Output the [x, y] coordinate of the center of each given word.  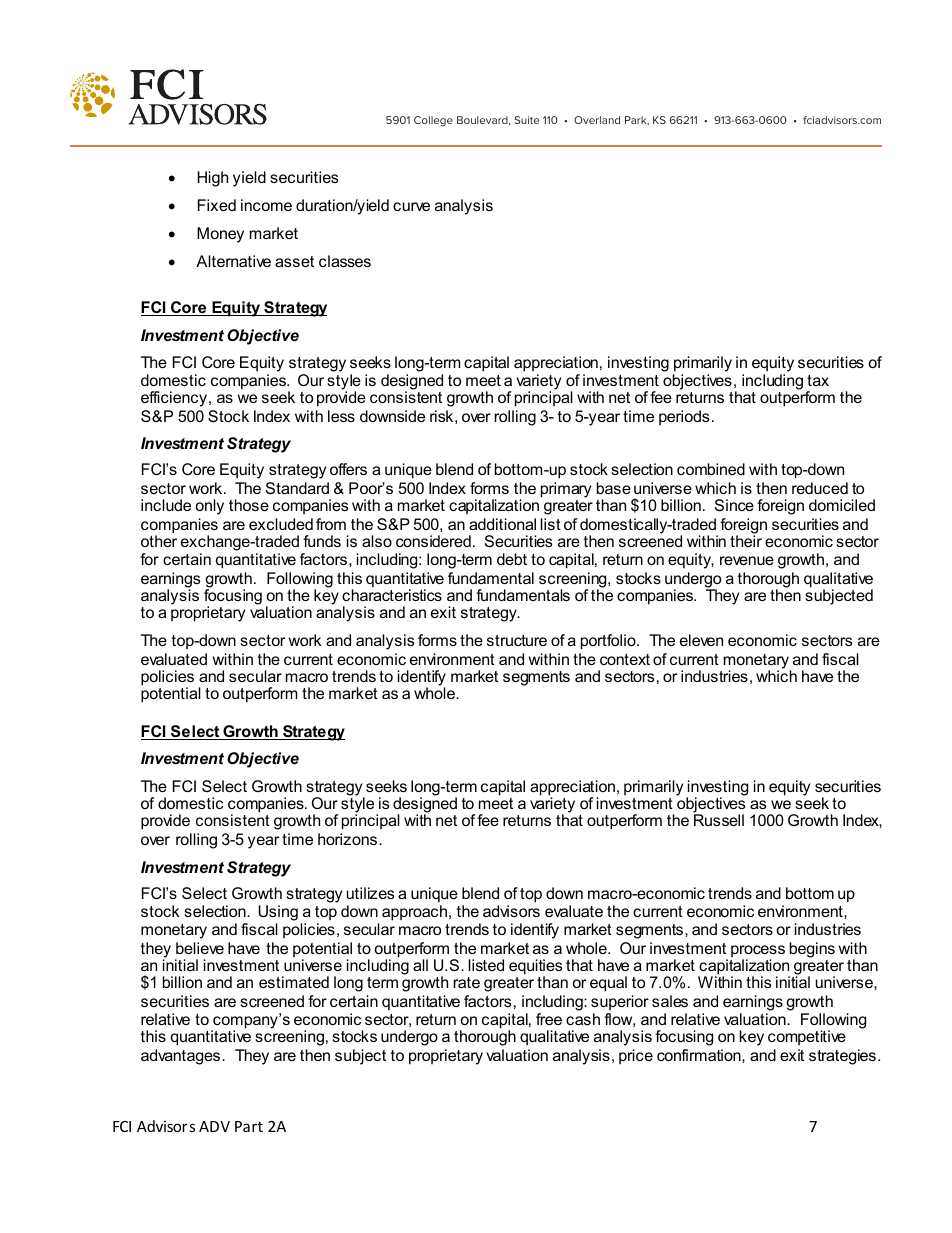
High [212, 179]
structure [517, 640]
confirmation [700, 1055]
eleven [701, 640]
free [549, 1019]
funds [322, 541]
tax [818, 380]
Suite [526, 120]
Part [249, 1126]
